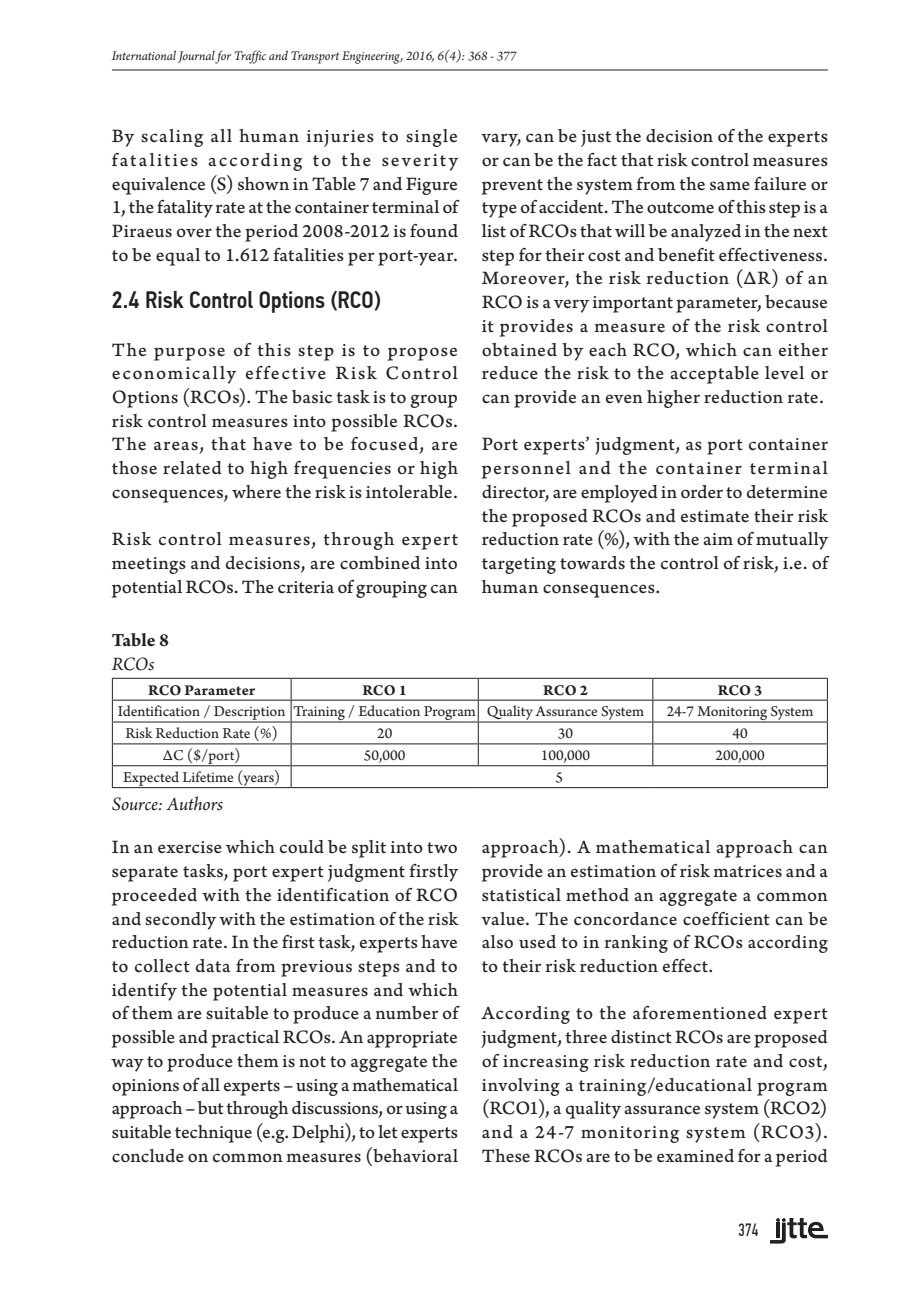 The height and width of the screenshot is (1316, 923). What do you see at coordinates (519, 565) in the screenshot?
I see `targeting` at bounding box center [519, 565].
